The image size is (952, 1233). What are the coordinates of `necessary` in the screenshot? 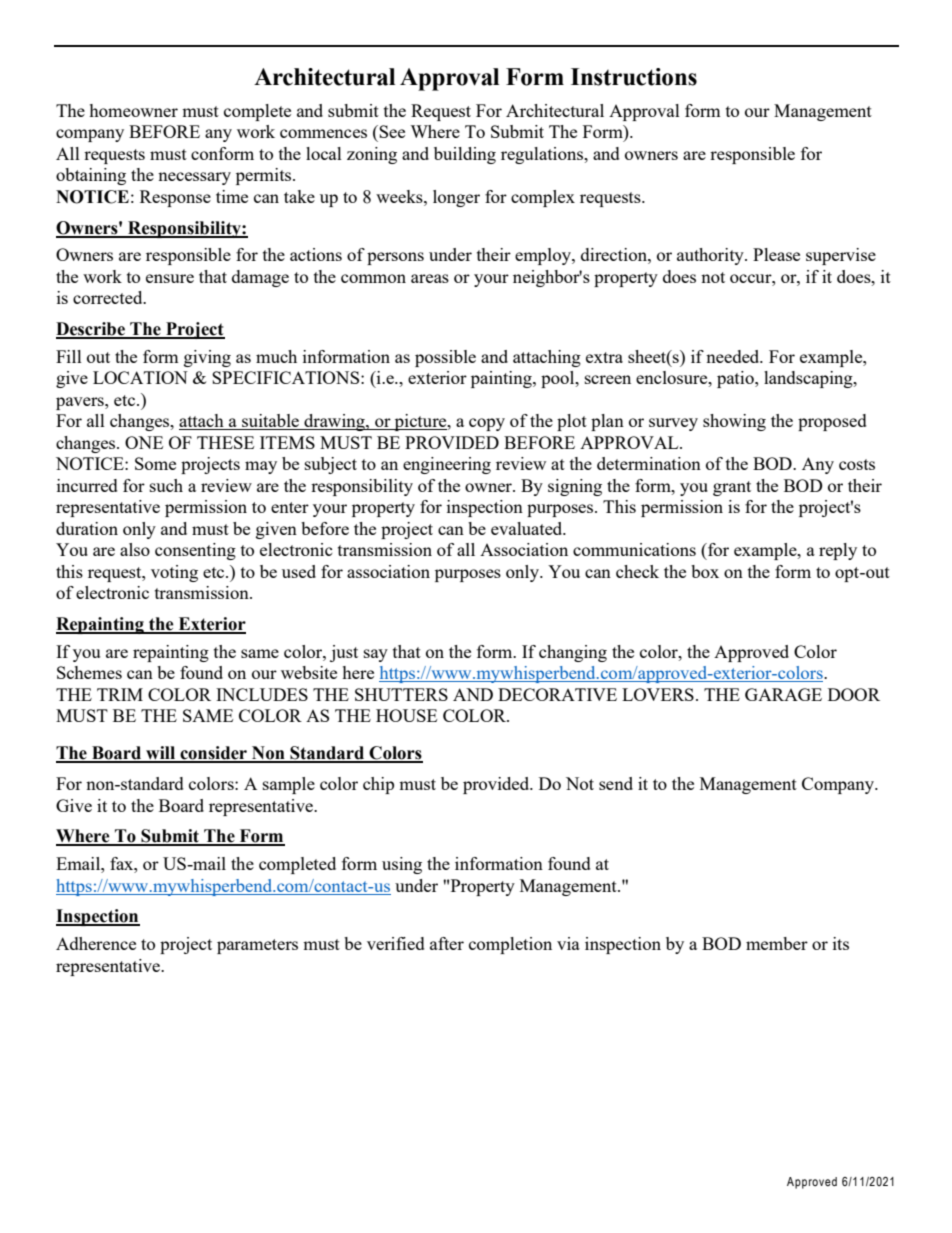 It's located at (194, 178).
